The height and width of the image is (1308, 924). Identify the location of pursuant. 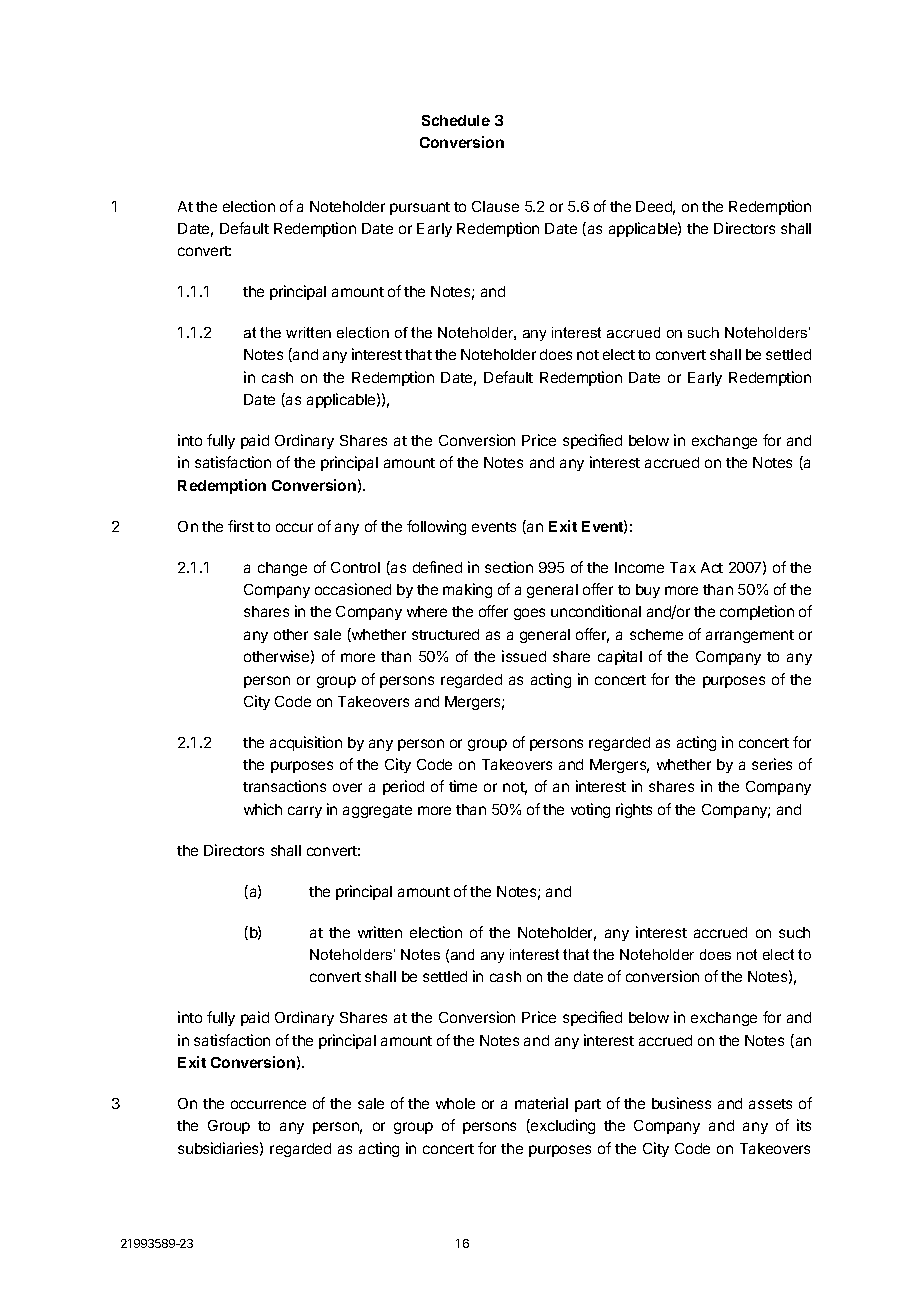
(420, 208).
